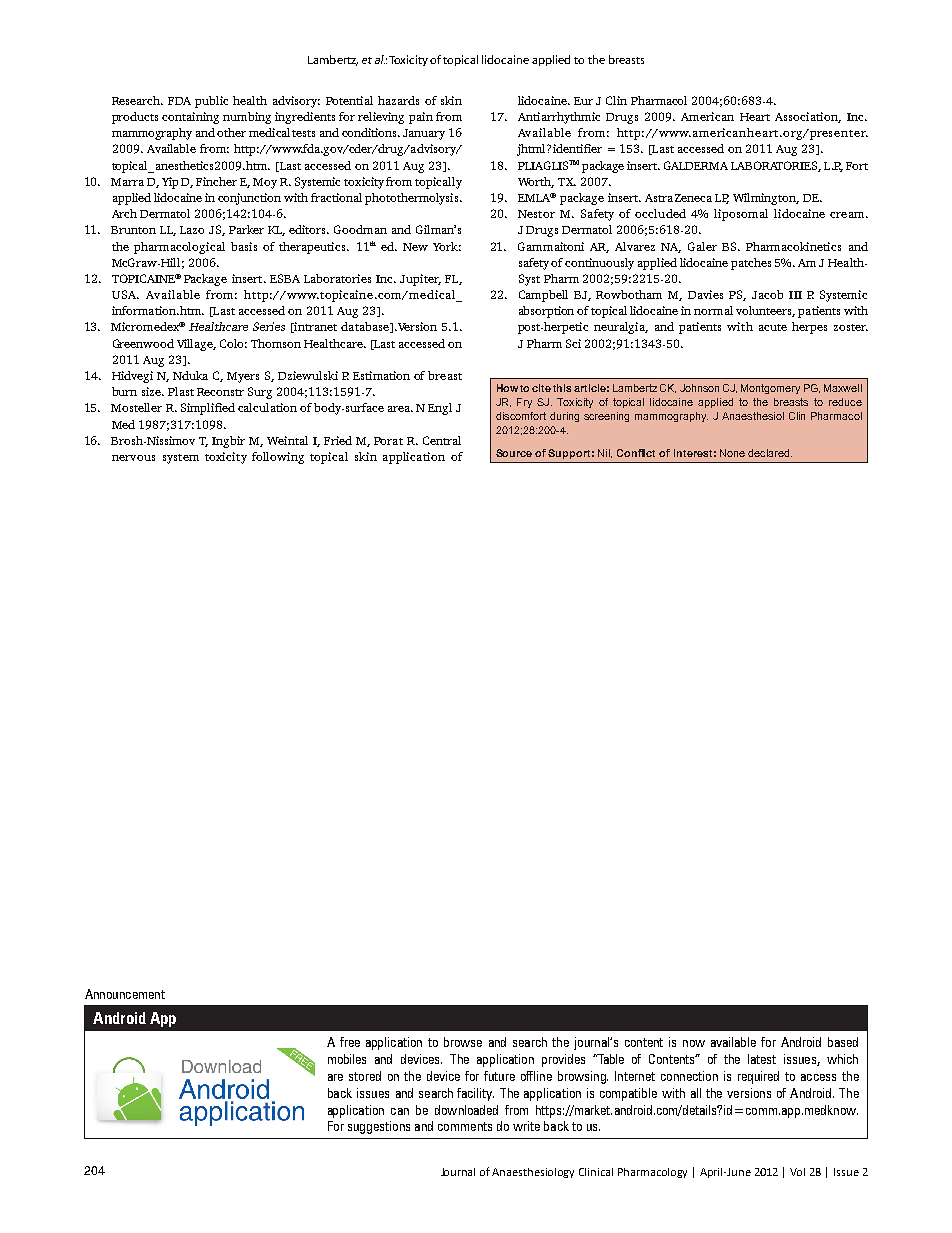 This screenshot has width=952, height=1233. What do you see at coordinates (514, 453) in the screenshot?
I see `Source` at bounding box center [514, 453].
